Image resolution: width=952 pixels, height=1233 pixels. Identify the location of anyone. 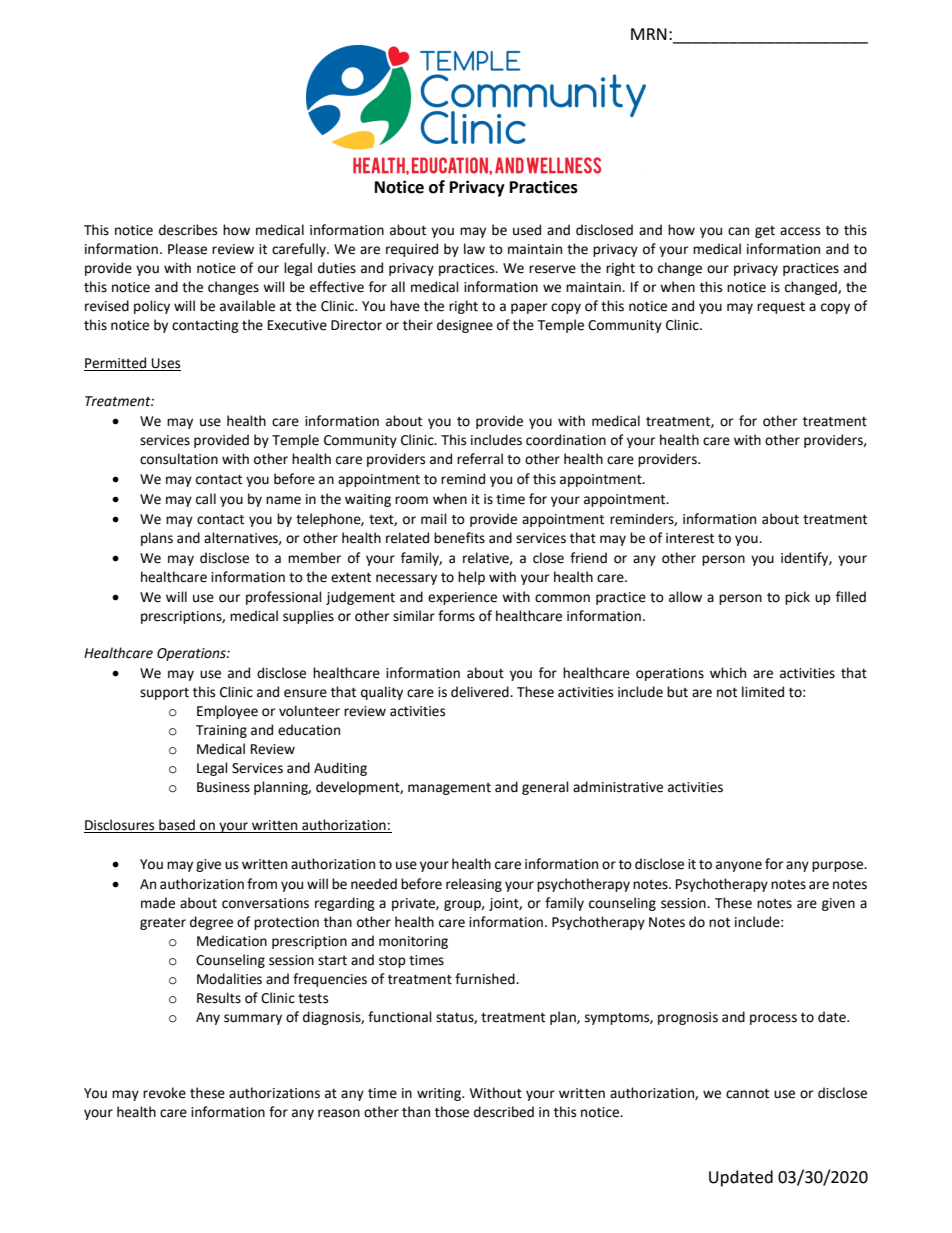
(739, 866).
